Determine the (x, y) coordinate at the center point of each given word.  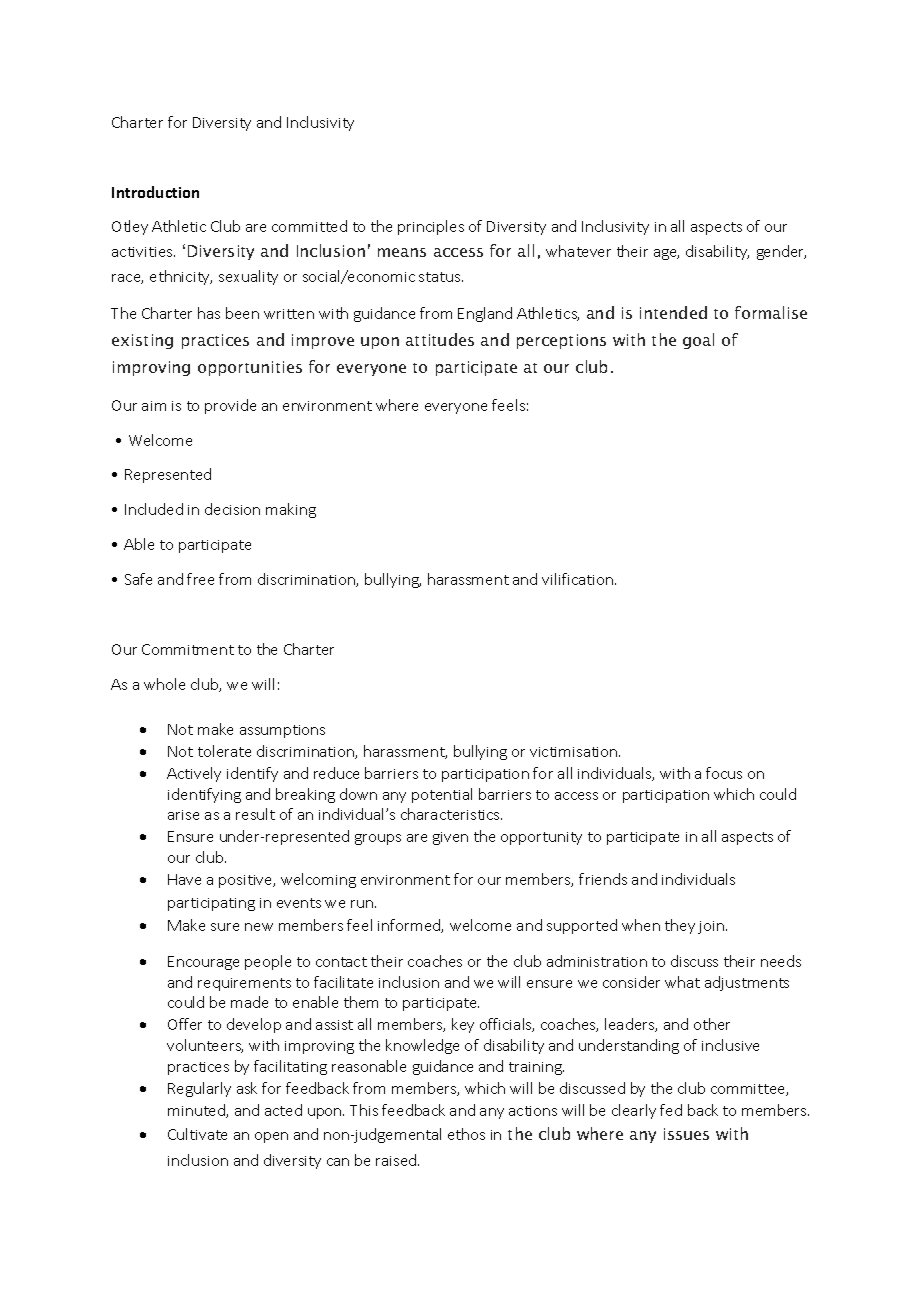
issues (686, 1134)
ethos (466, 1134)
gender (781, 252)
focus (724, 773)
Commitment (188, 649)
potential (442, 795)
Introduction (155, 192)
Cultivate (197, 1134)
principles (431, 227)
